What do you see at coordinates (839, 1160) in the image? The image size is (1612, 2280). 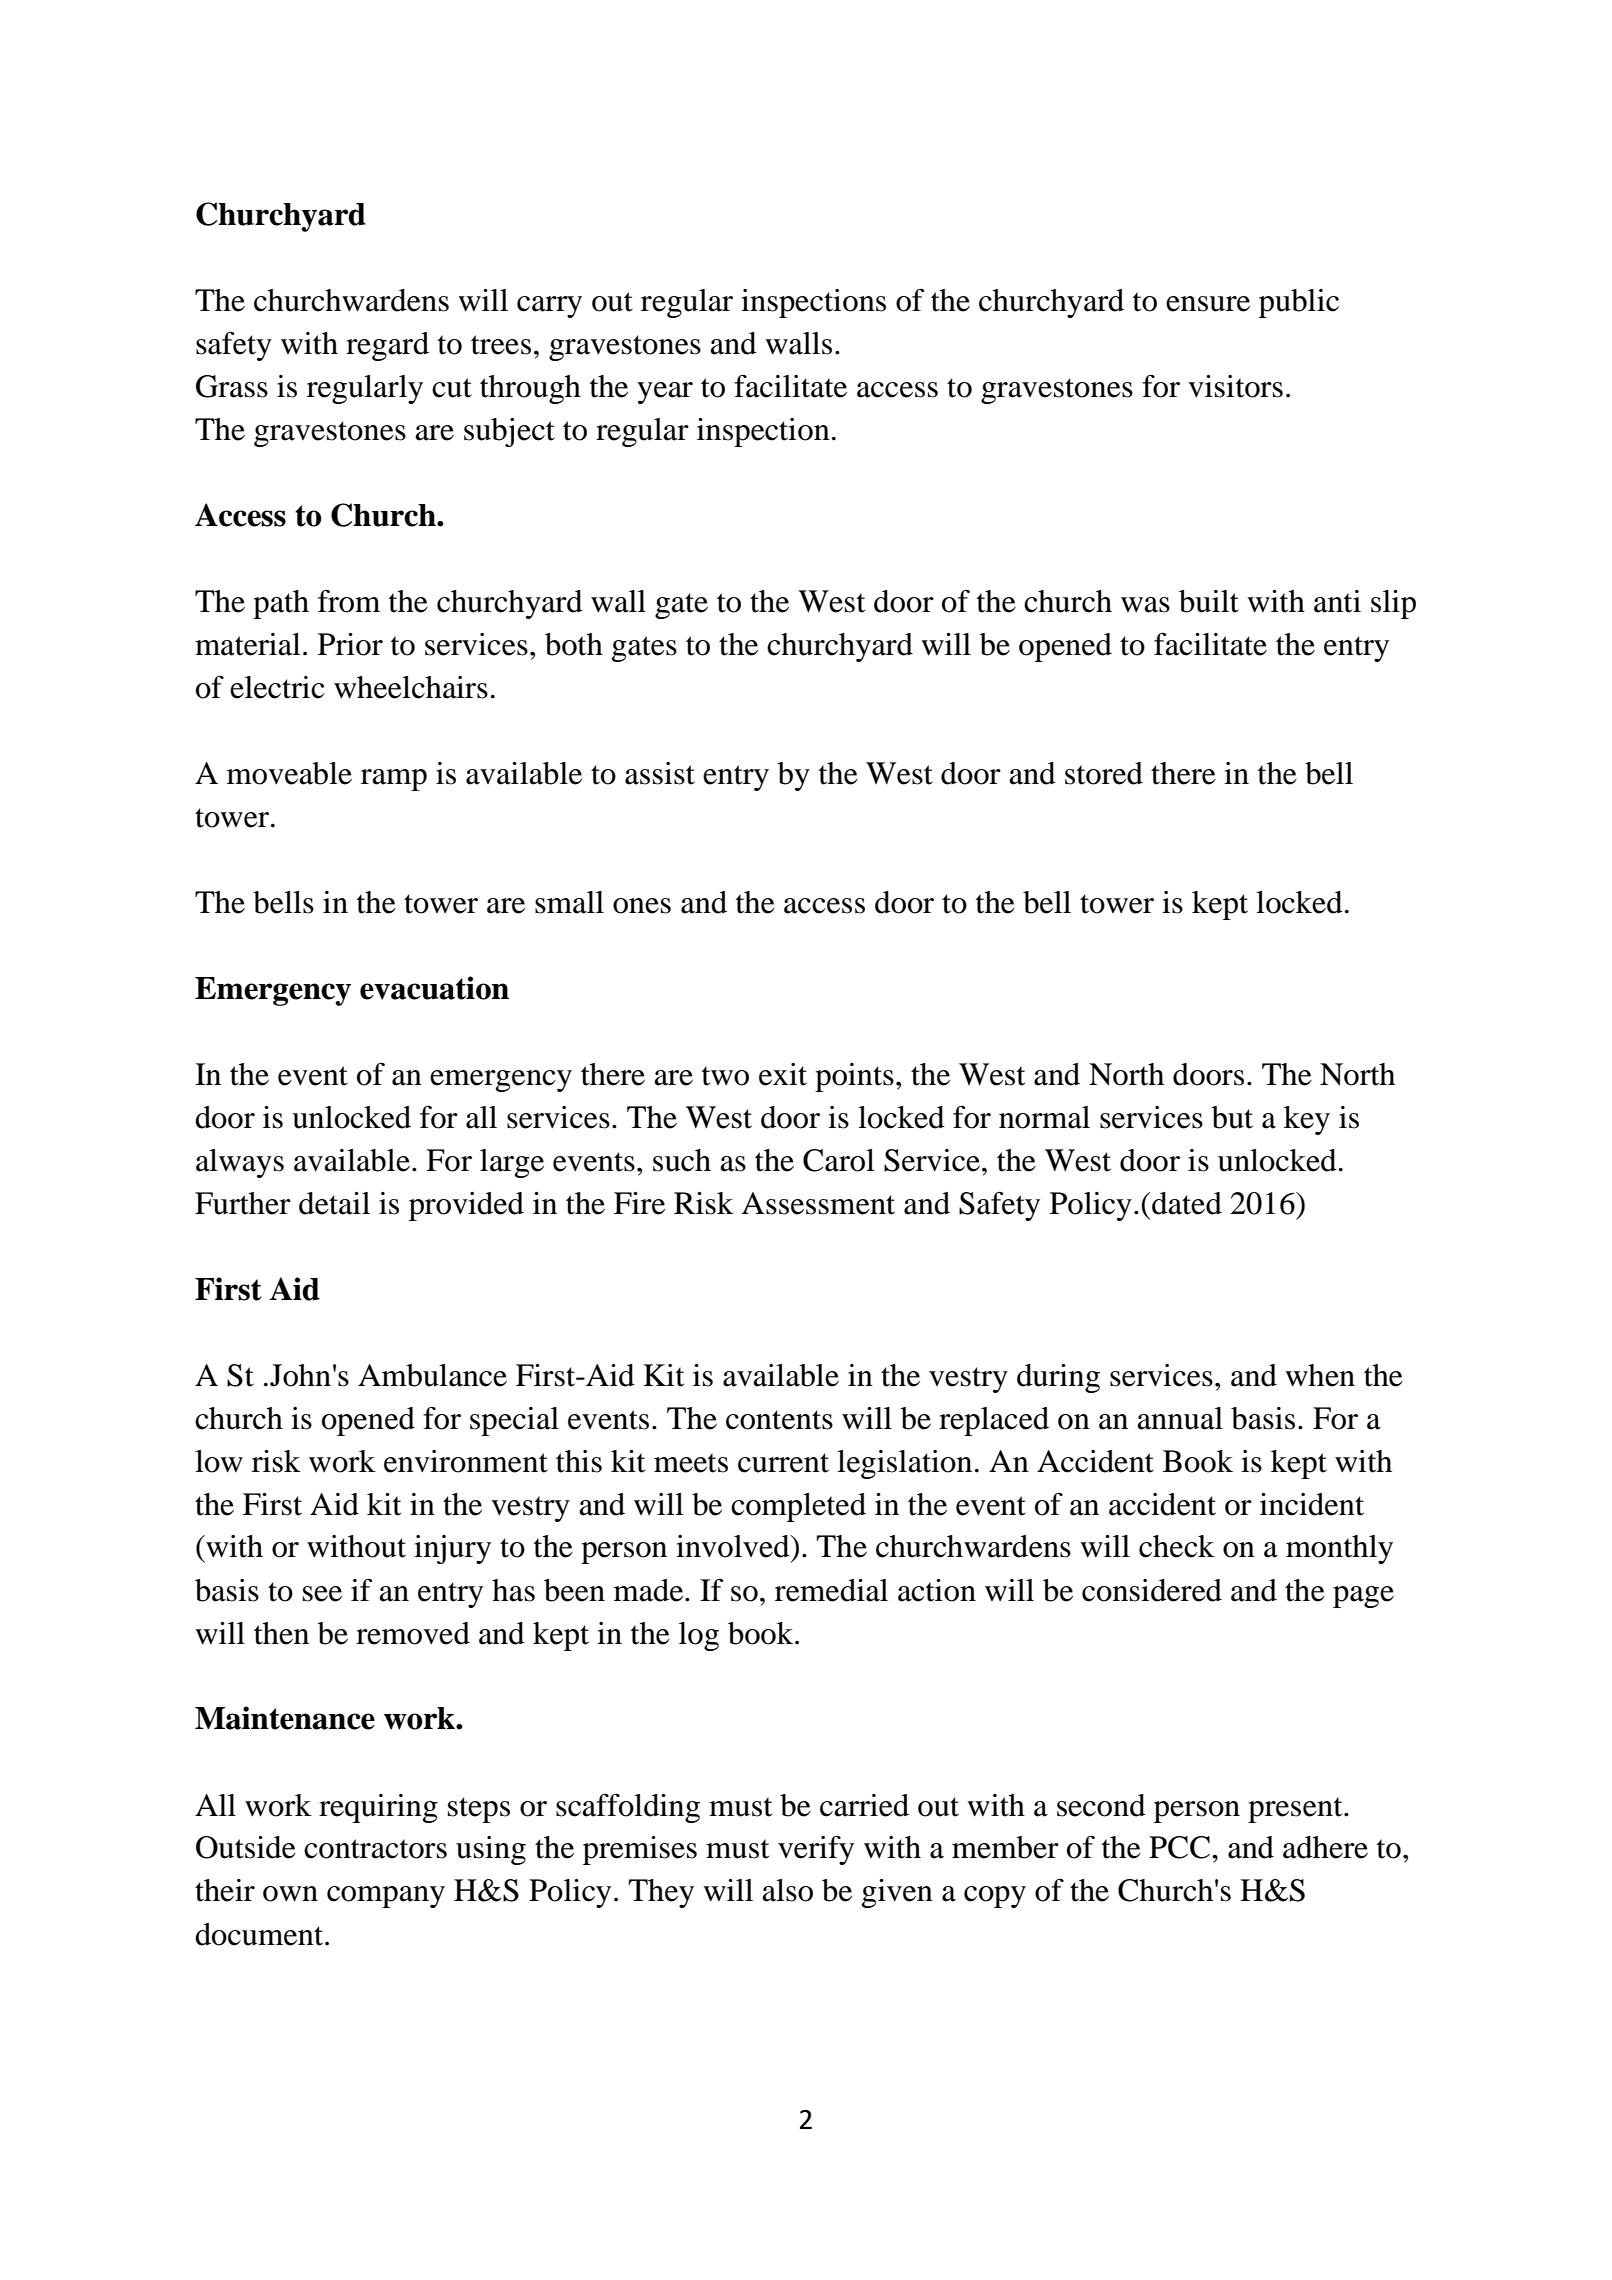 I see `Carol` at bounding box center [839, 1160].
